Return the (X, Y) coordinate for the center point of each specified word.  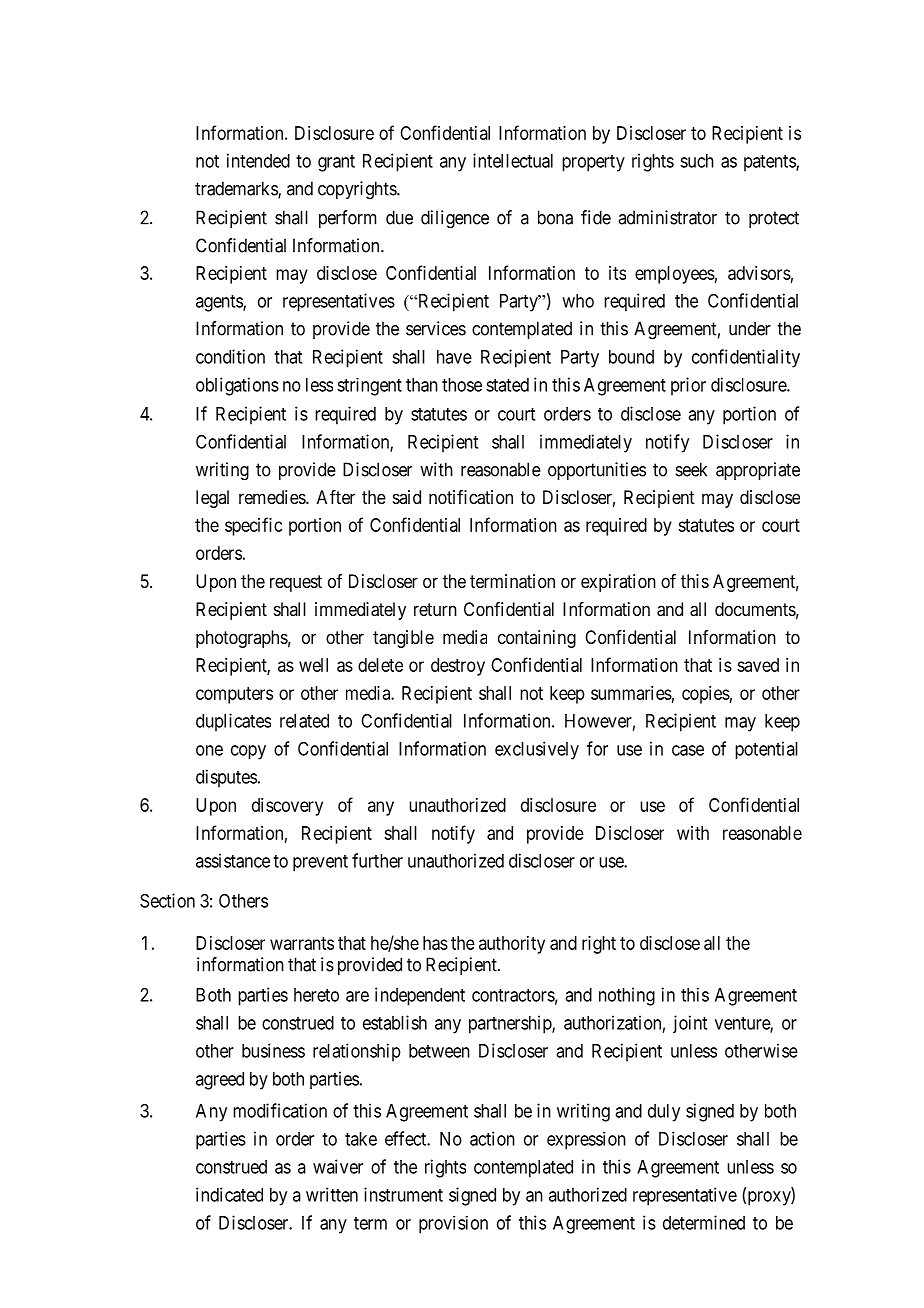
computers (234, 695)
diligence (455, 219)
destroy (458, 667)
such (697, 161)
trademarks (237, 189)
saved (758, 665)
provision (453, 1225)
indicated (229, 1194)
